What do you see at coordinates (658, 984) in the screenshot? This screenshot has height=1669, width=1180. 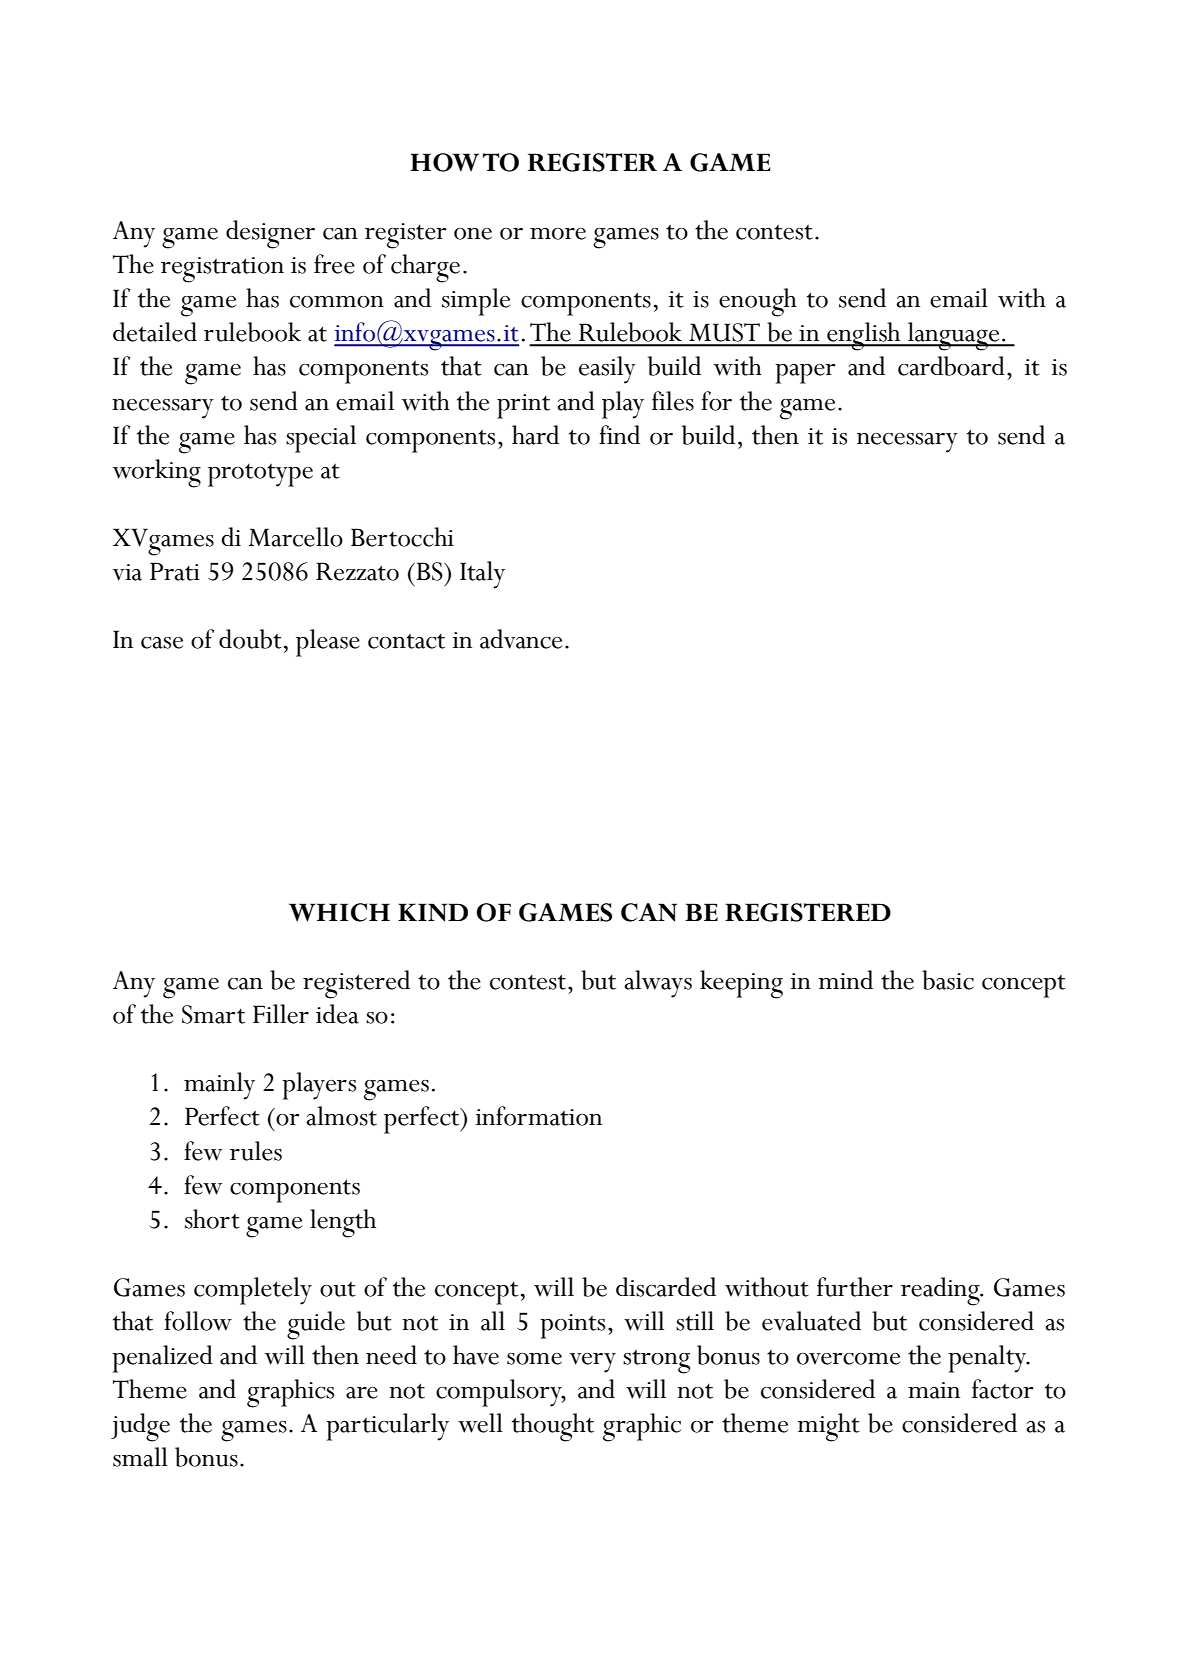 I see `always` at bounding box center [658, 984].
